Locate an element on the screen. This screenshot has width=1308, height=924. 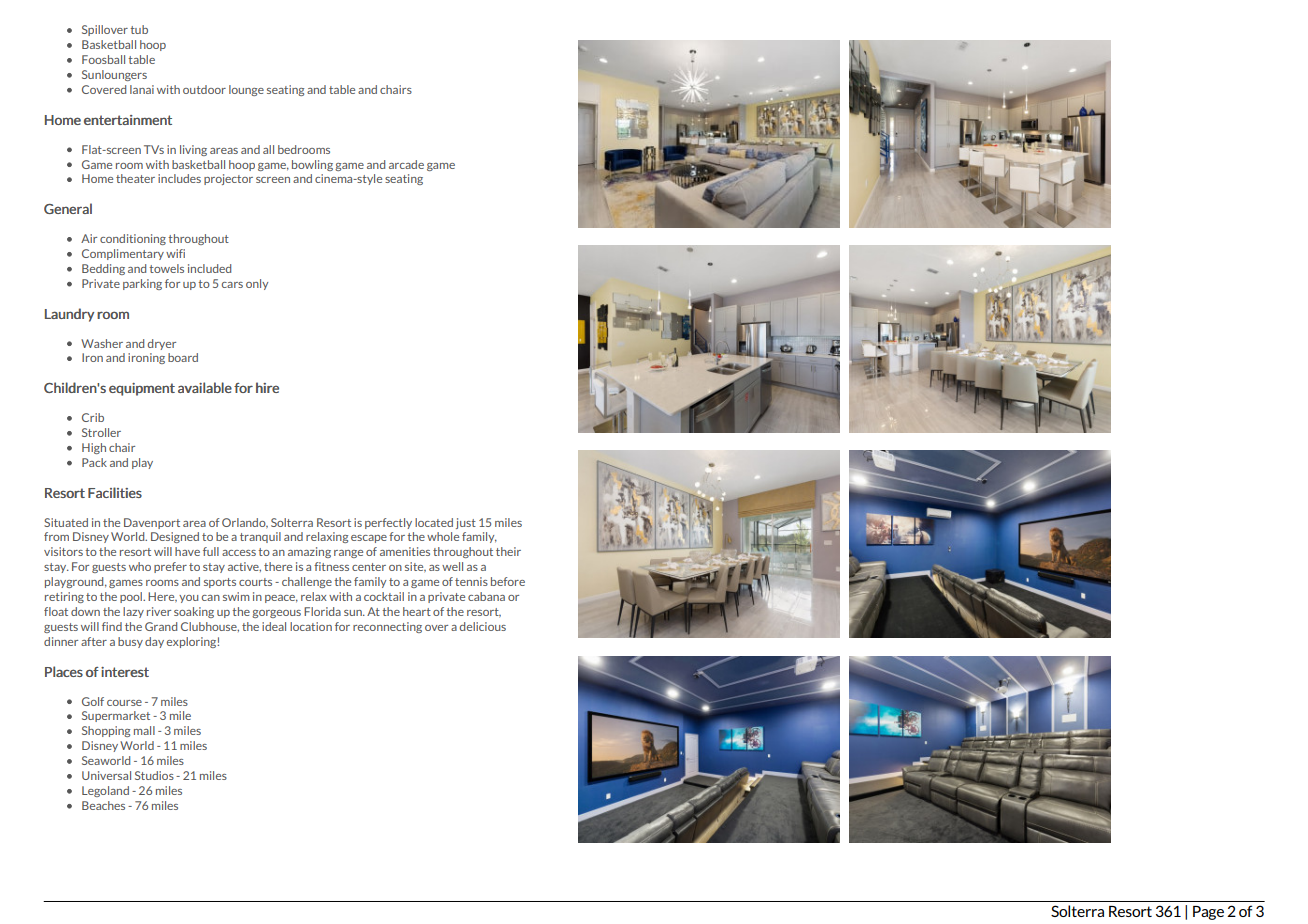
before is located at coordinates (508, 581).
